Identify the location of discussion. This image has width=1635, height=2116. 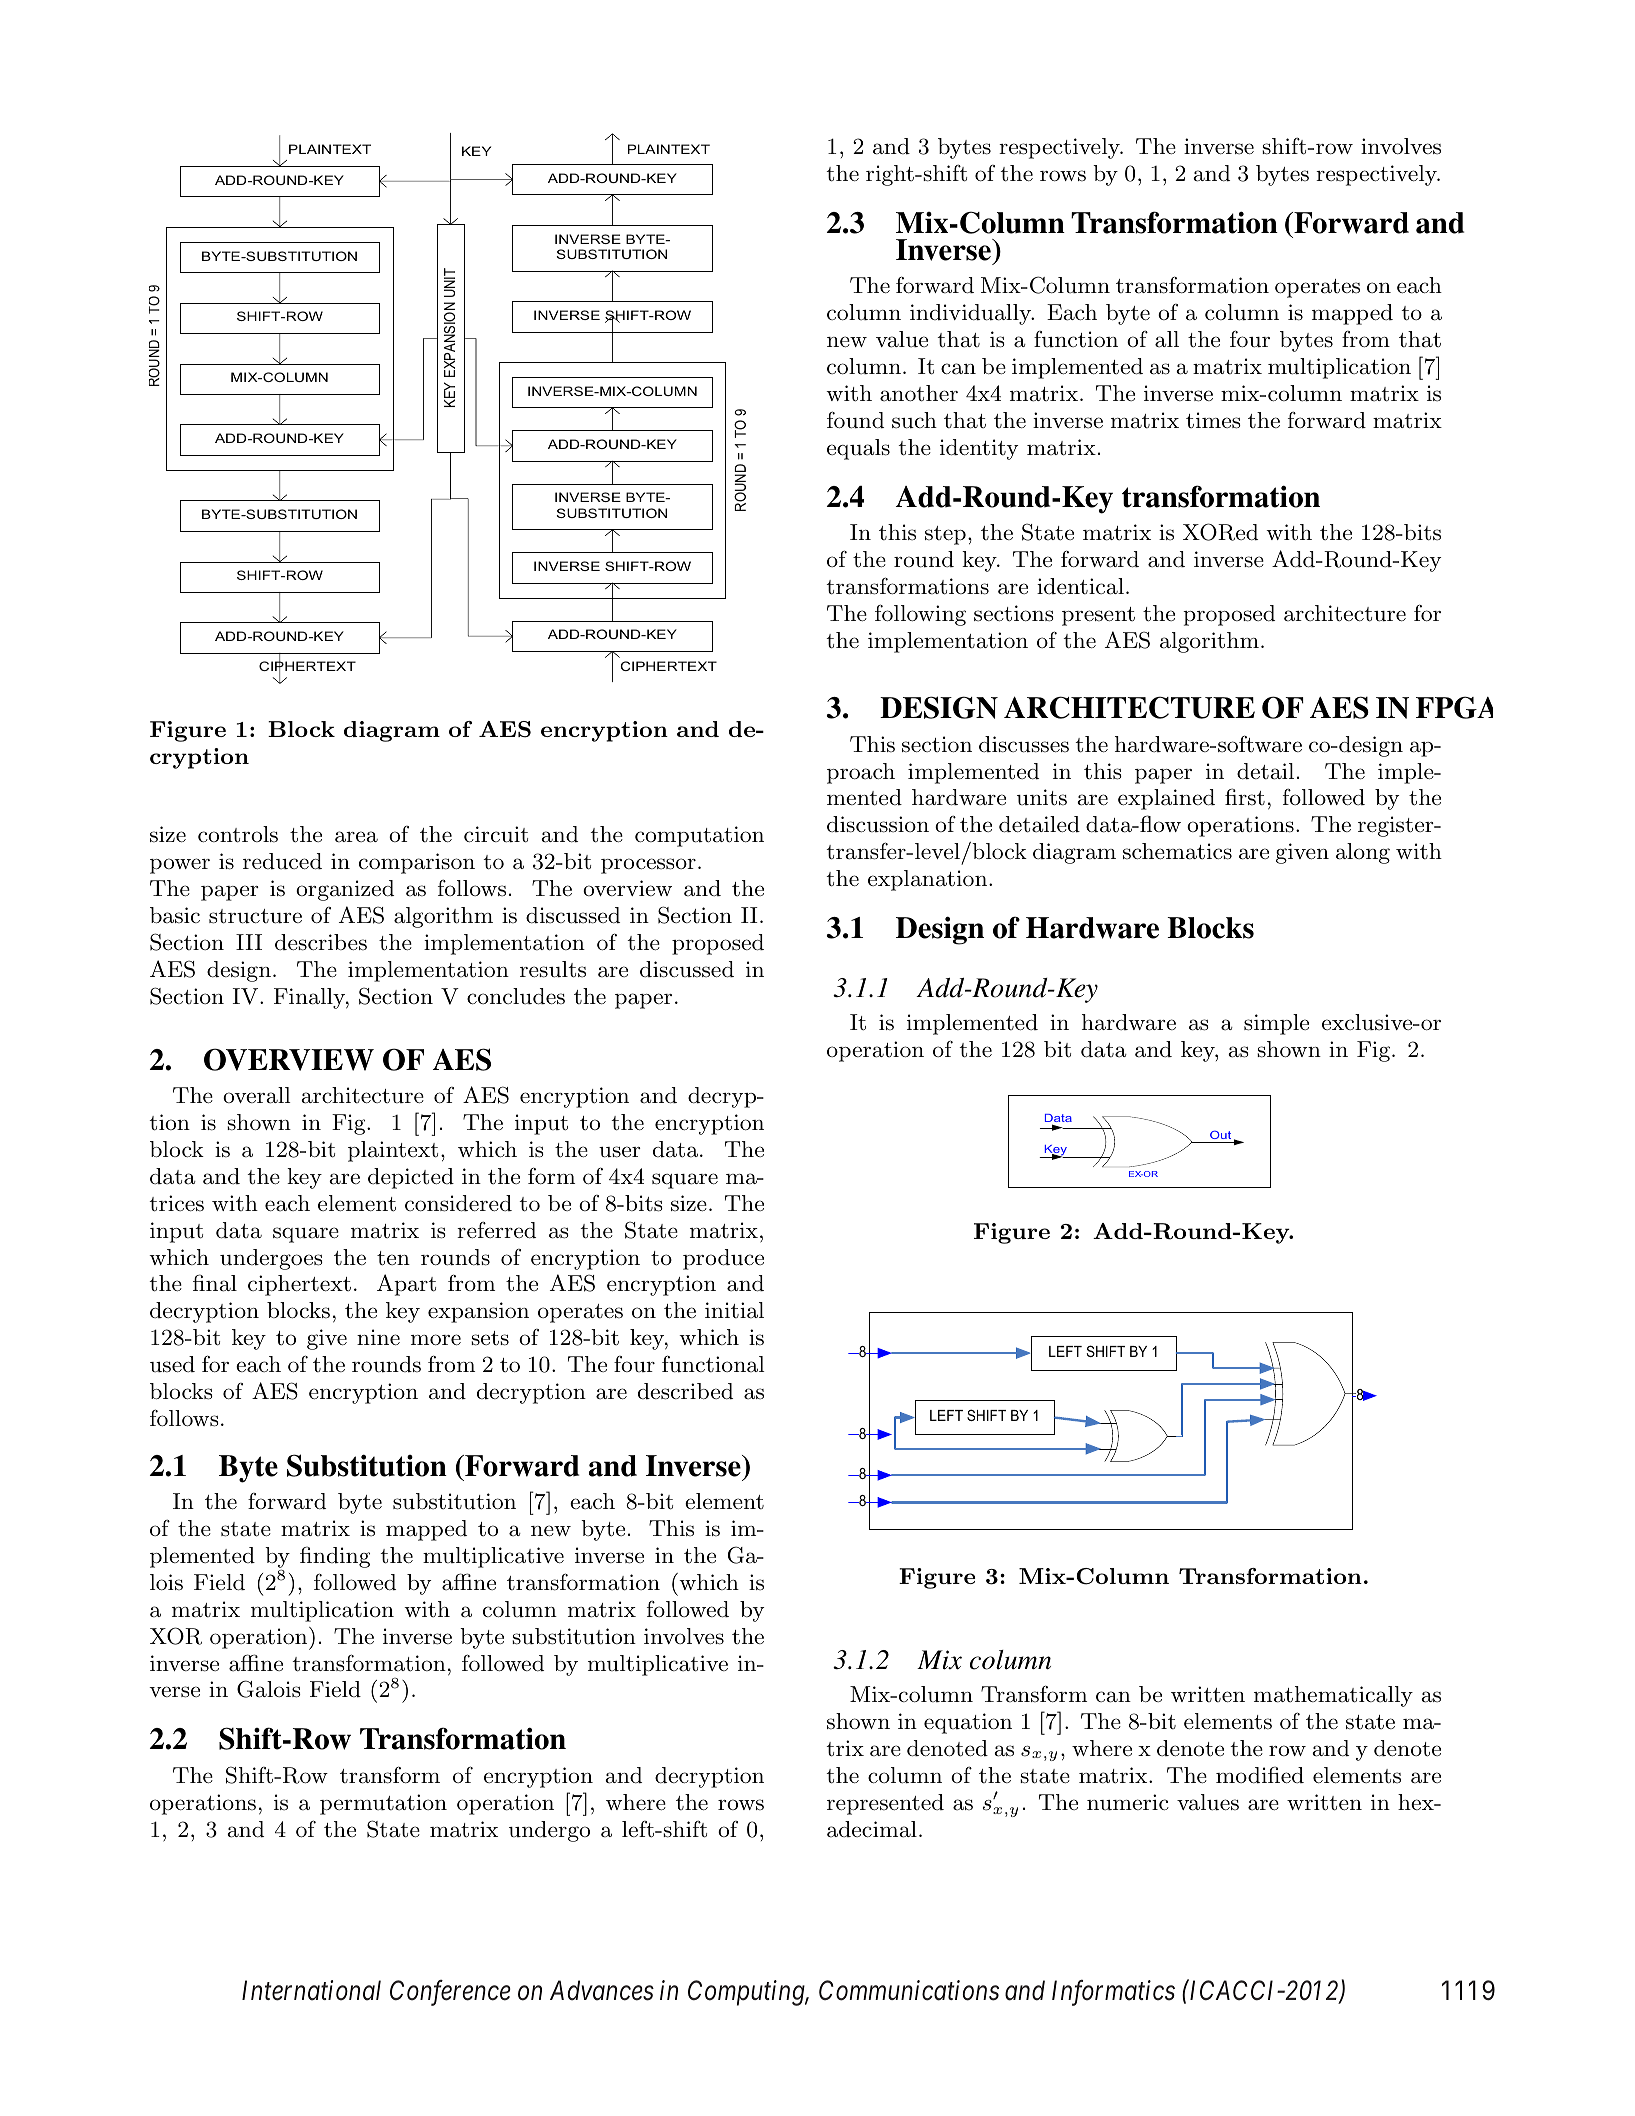
(878, 824).
